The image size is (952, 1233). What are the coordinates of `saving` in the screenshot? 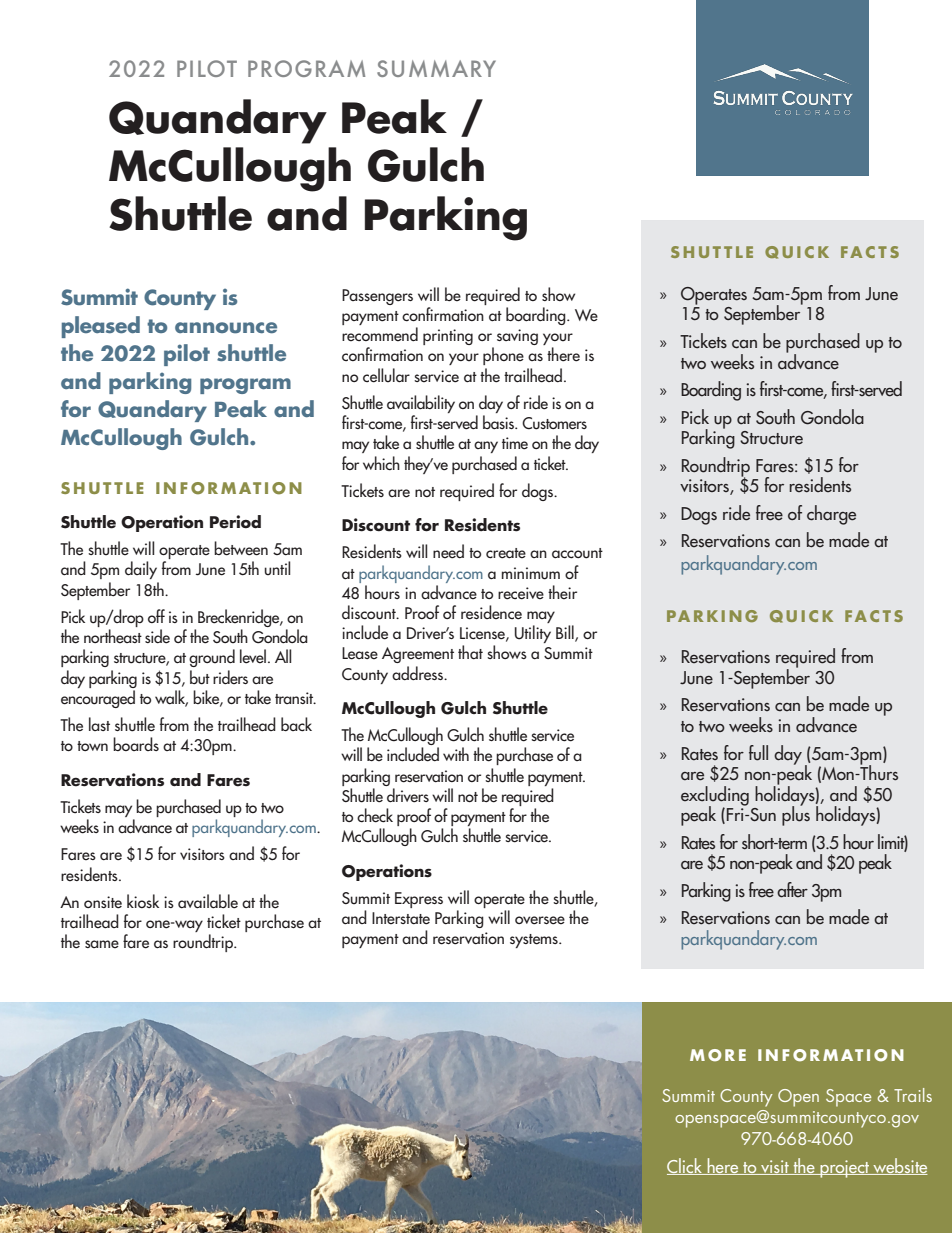 It's located at (517, 337).
